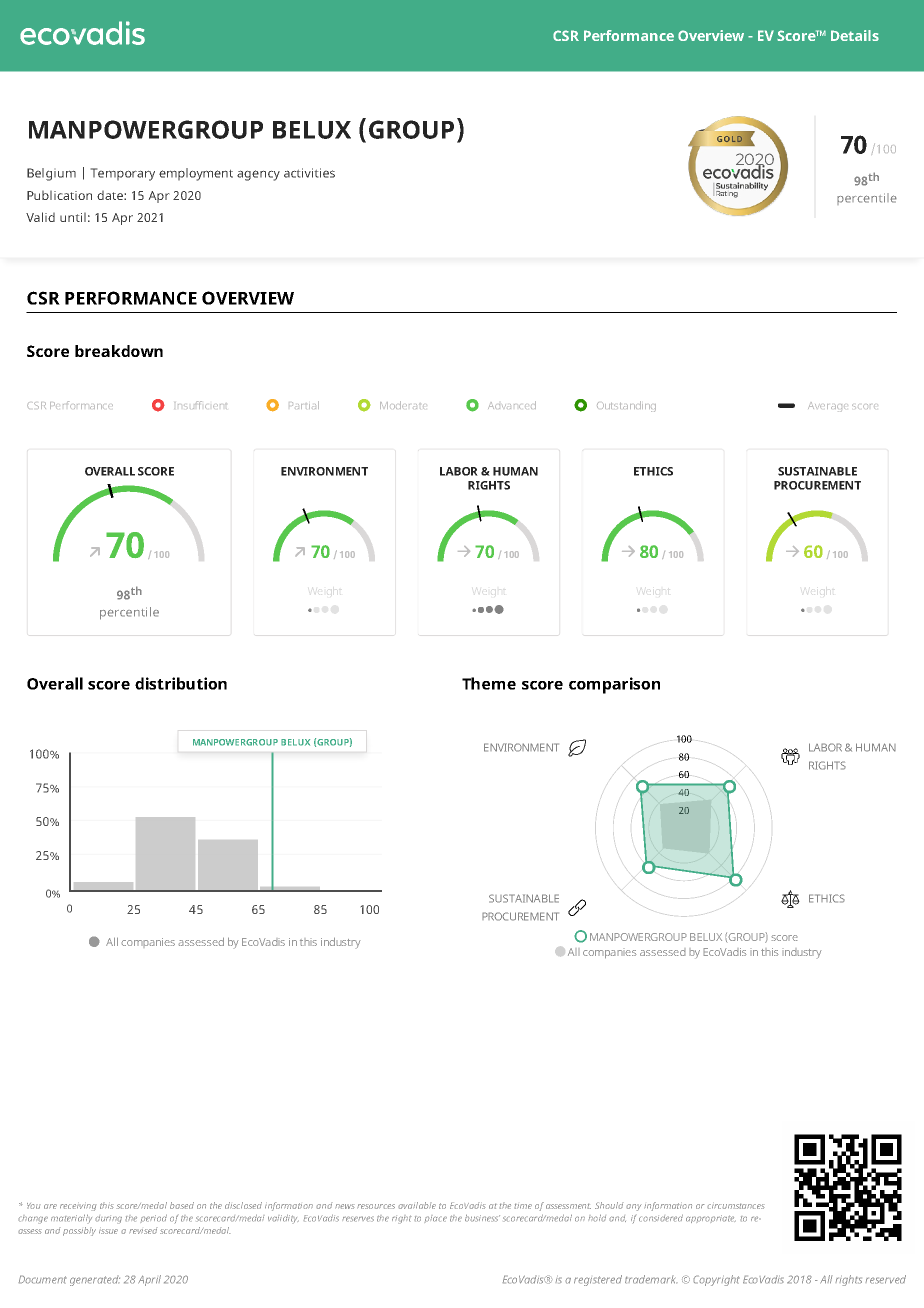 This document has width=924, height=1308. I want to click on revised, so click(143, 1230).
